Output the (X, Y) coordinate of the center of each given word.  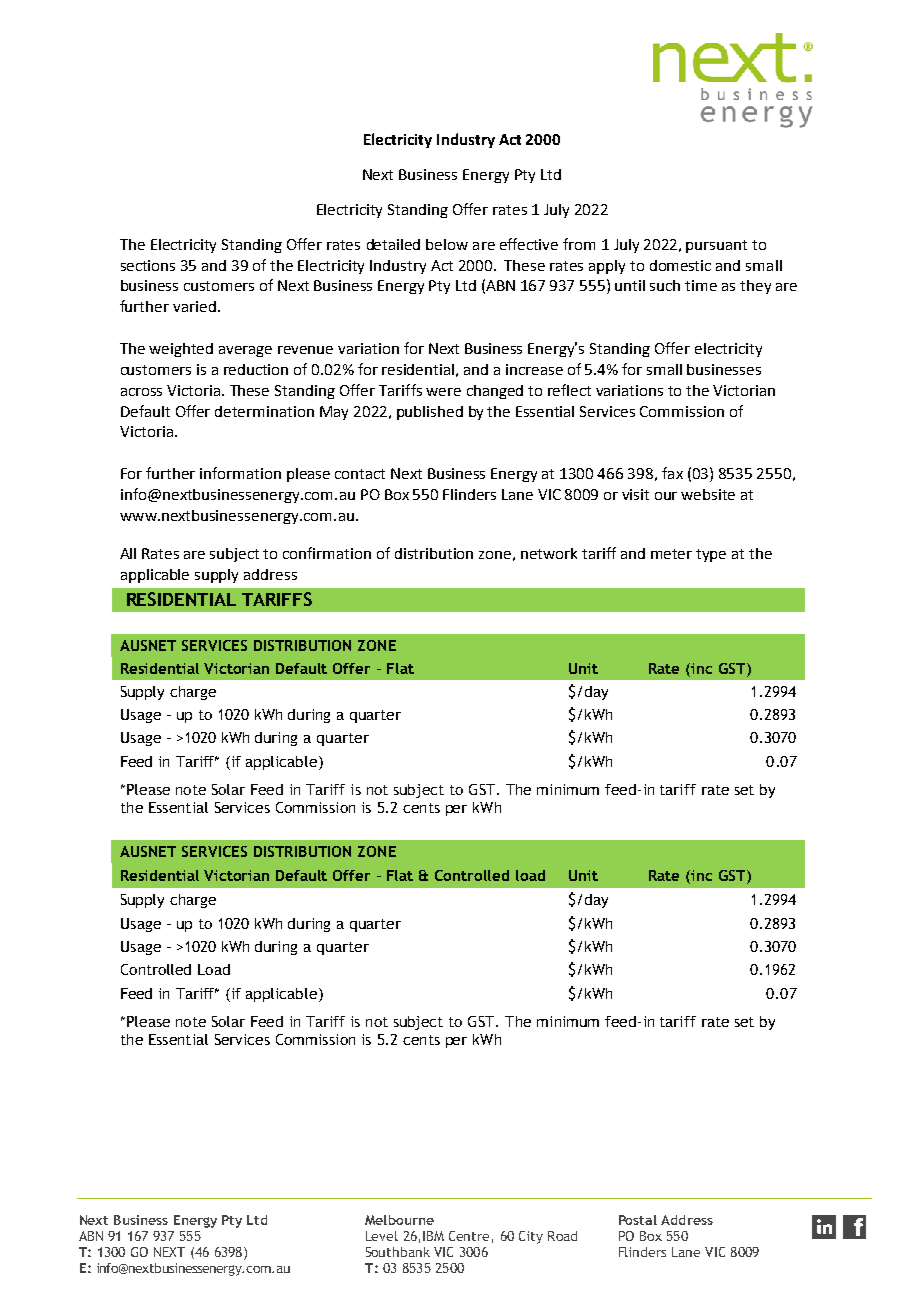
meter (671, 554)
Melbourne (399, 1220)
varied (194, 306)
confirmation (327, 553)
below (447, 244)
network (549, 553)
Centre (469, 1236)
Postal (638, 1220)
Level (382, 1236)
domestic (680, 265)
